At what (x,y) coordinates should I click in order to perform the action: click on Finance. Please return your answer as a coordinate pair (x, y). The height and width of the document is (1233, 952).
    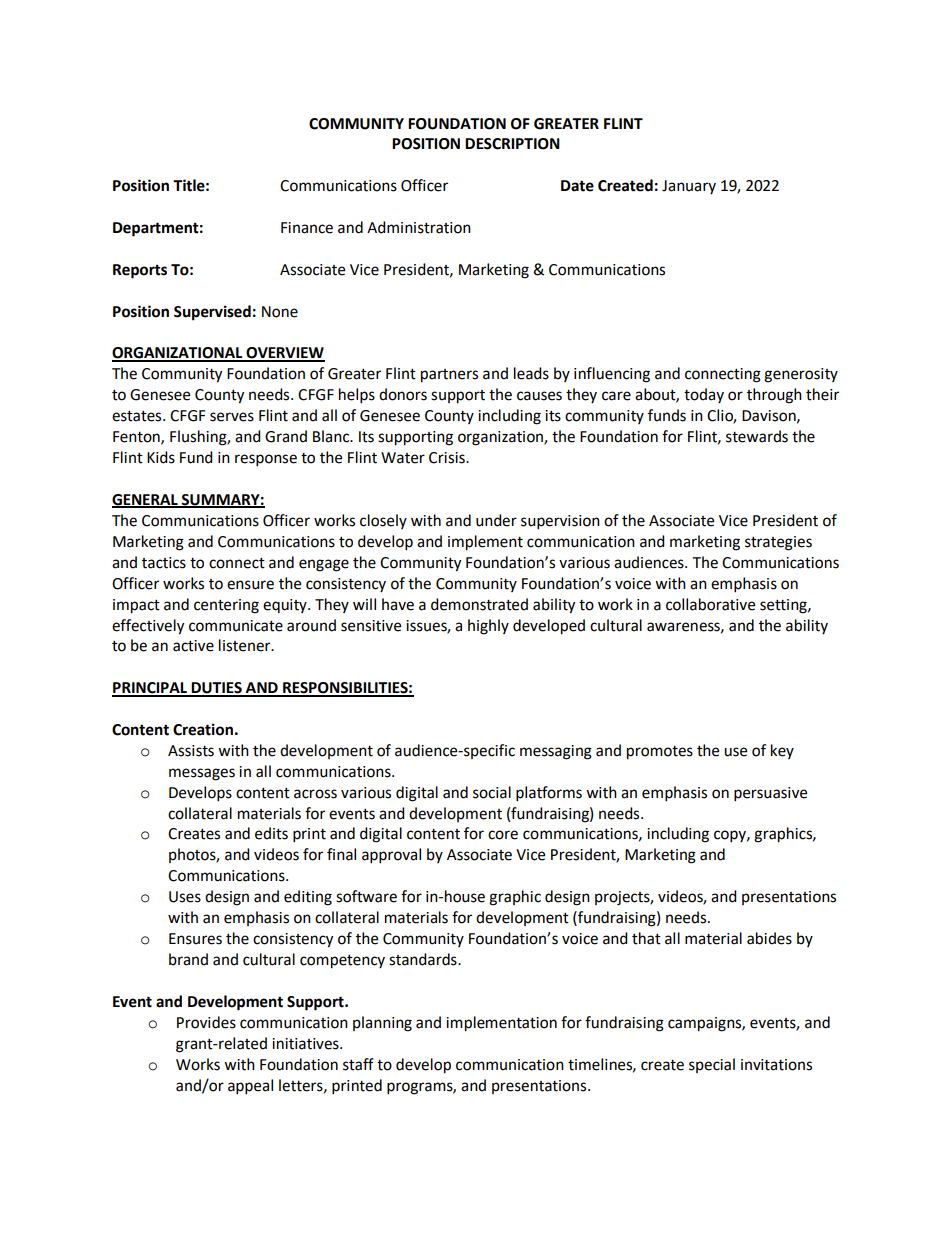
    Looking at the image, I should click on (307, 228).
